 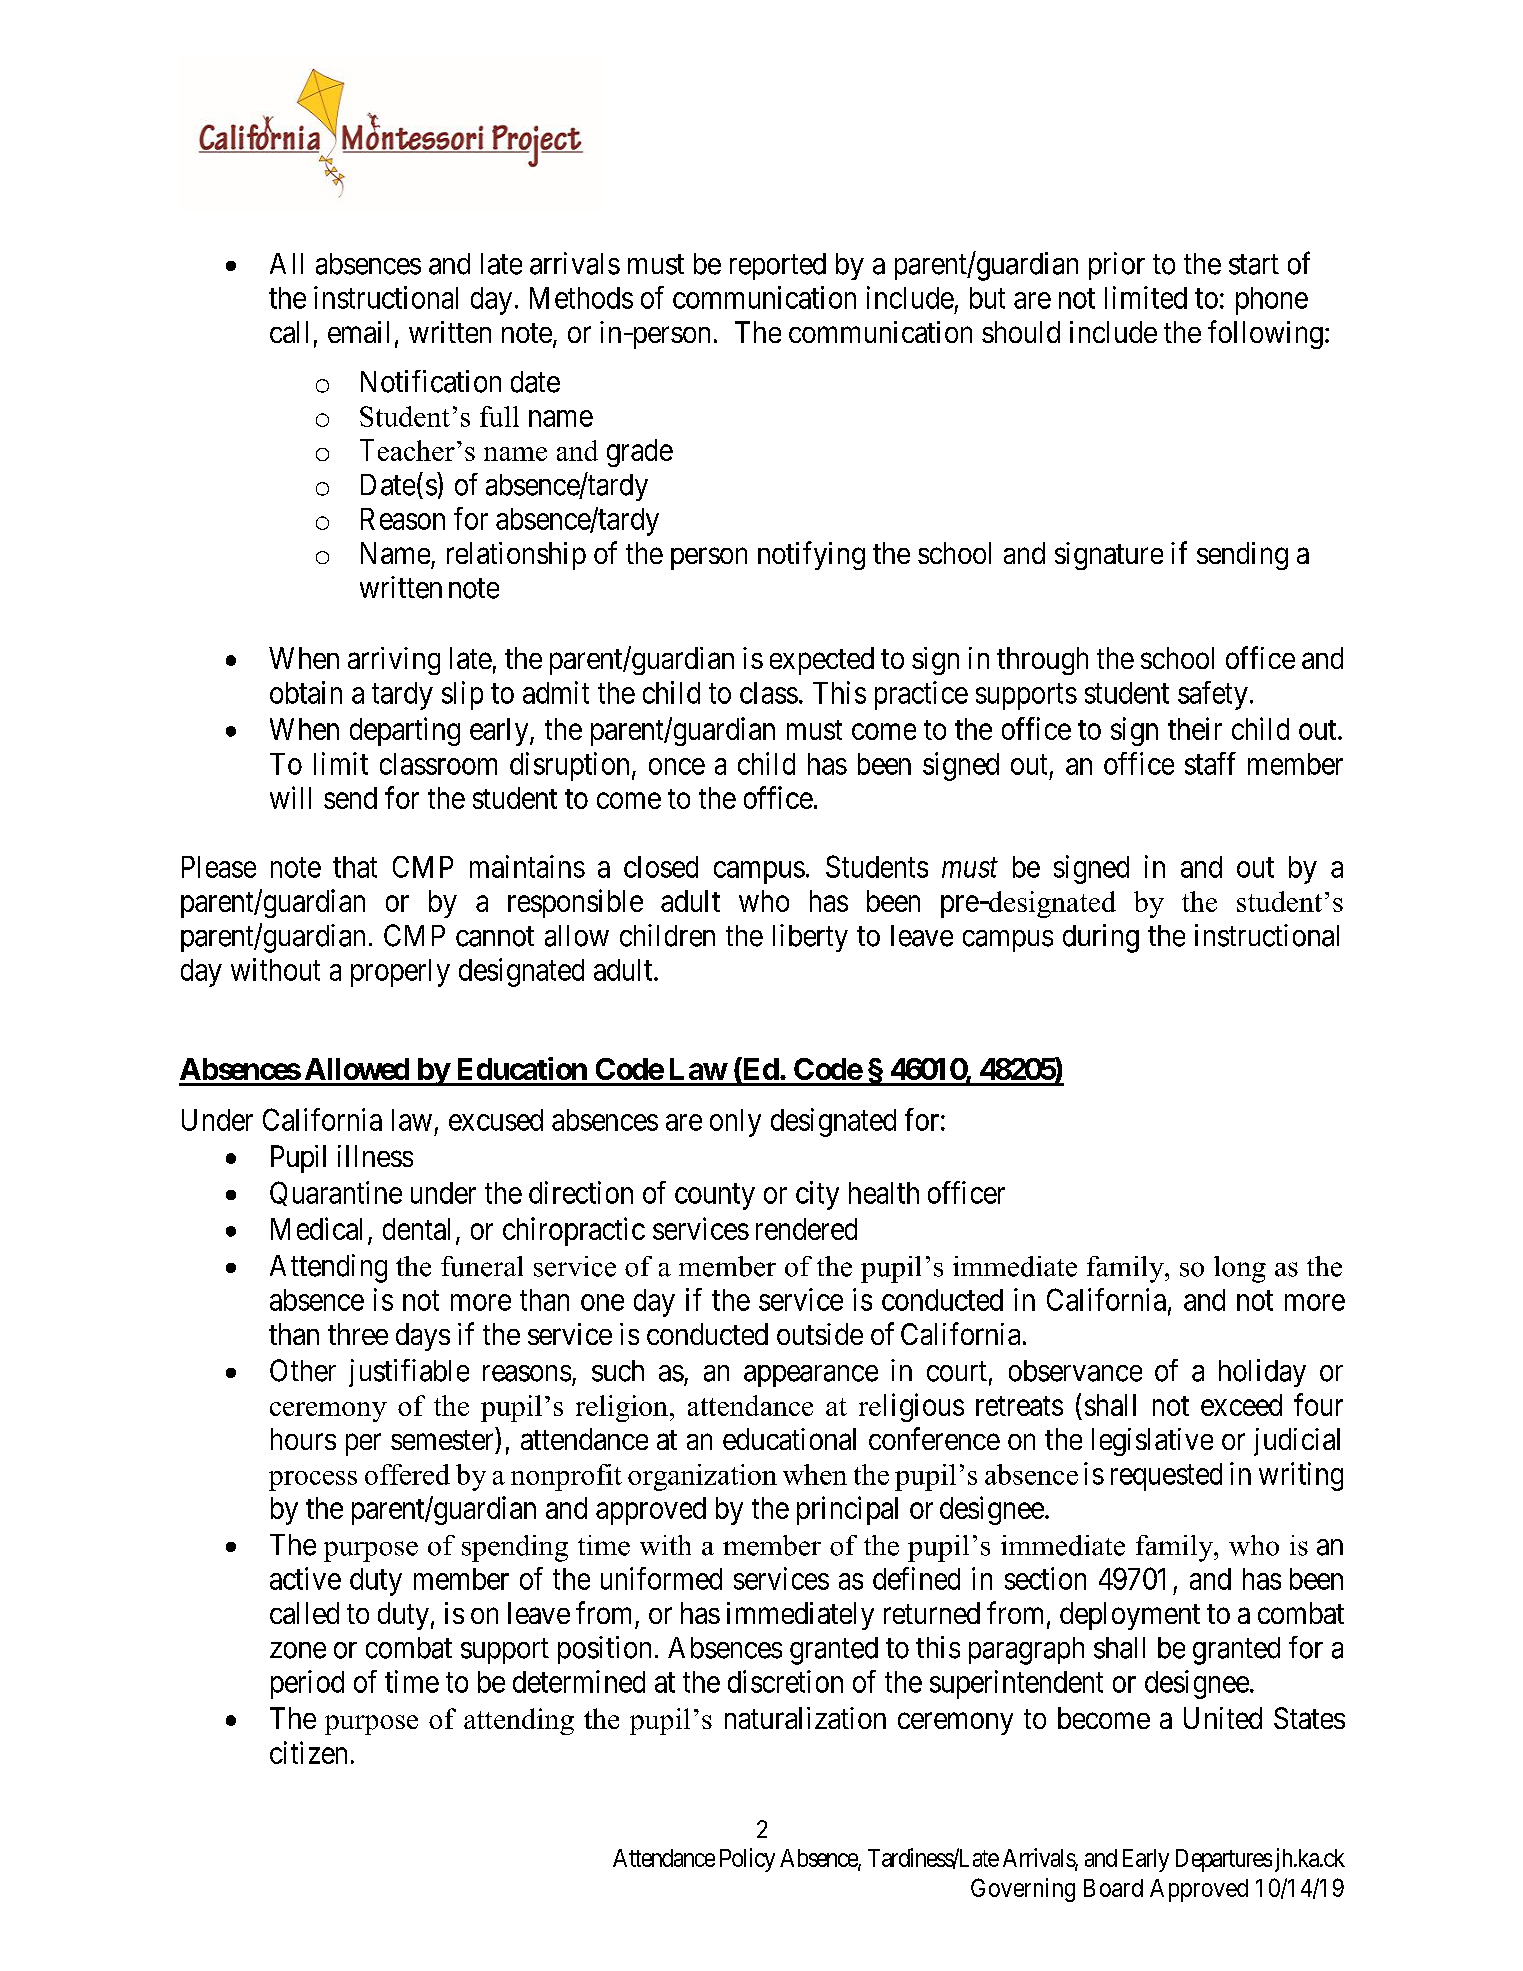 What do you see at coordinates (355, 867) in the screenshot?
I see `that` at bounding box center [355, 867].
